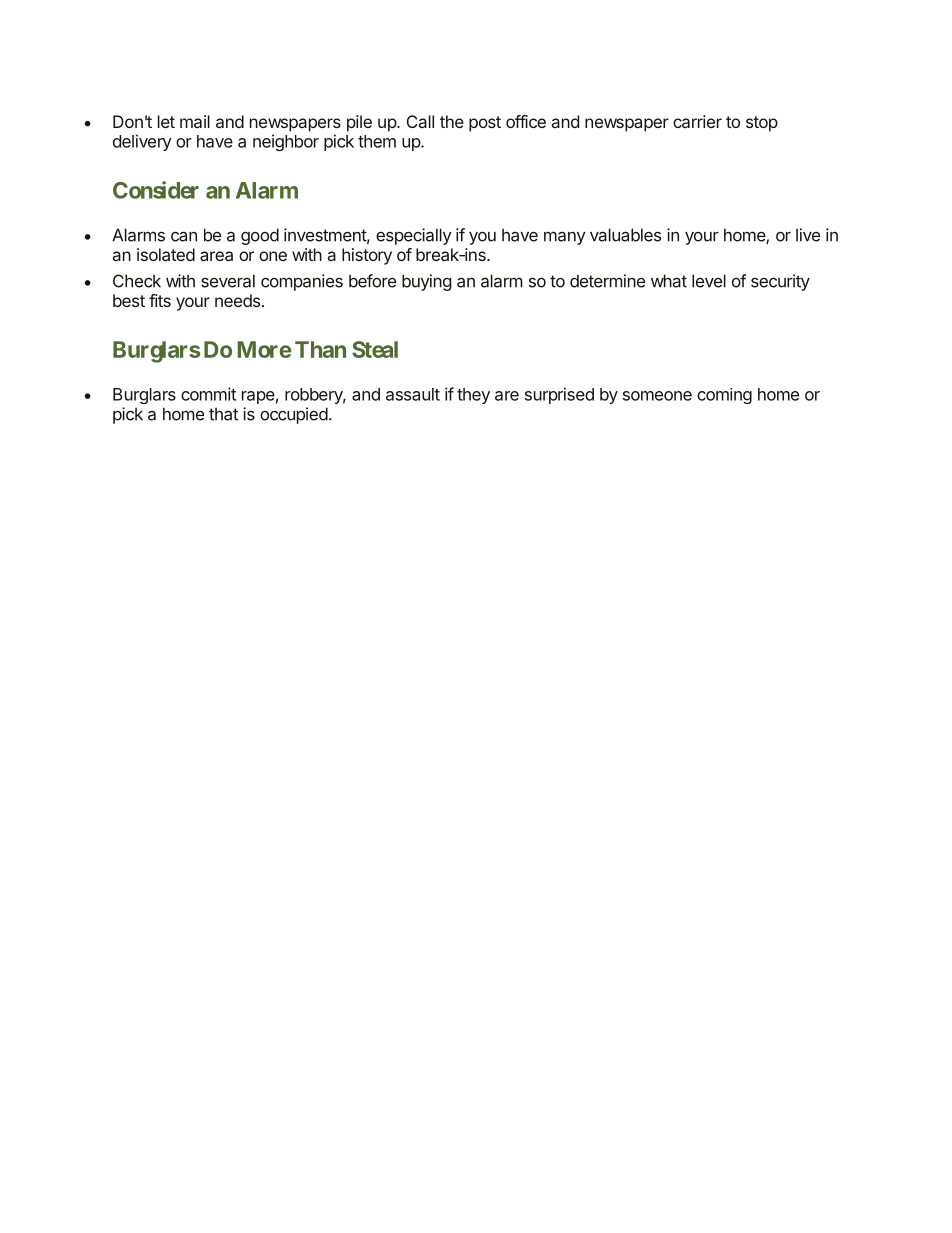 The image size is (952, 1233). Describe the element at coordinates (669, 281) in the screenshot. I see `what` at that location.
